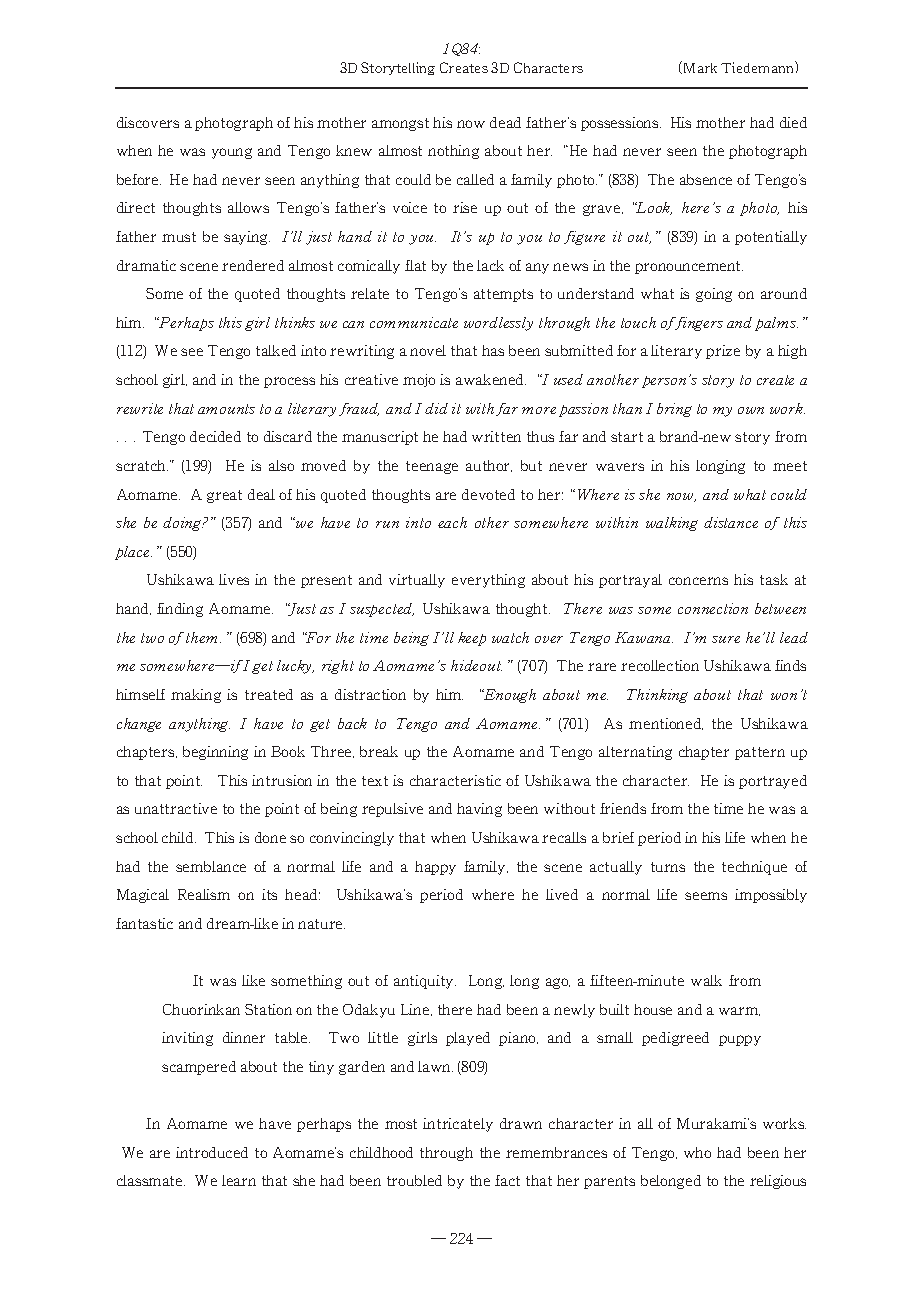  Describe the element at coordinates (453, 152) in the document. I see `nothing` at that location.
